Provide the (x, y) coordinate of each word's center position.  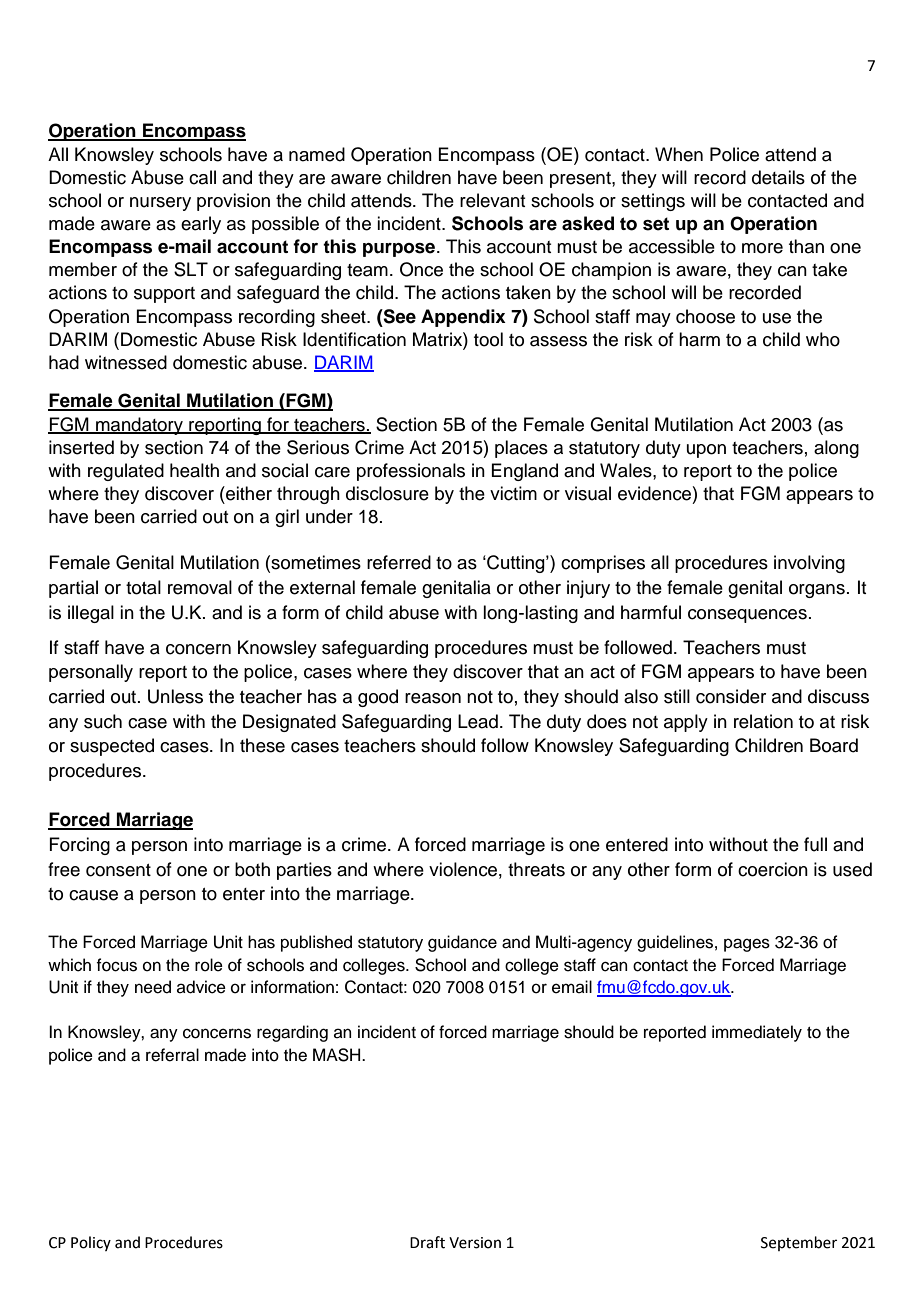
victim (513, 493)
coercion (773, 869)
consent (118, 870)
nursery (160, 204)
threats (536, 869)
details (778, 177)
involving (809, 564)
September (799, 1243)
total (143, 587)
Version (475, 1243)
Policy (91, 1243)
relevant (492, 200)
